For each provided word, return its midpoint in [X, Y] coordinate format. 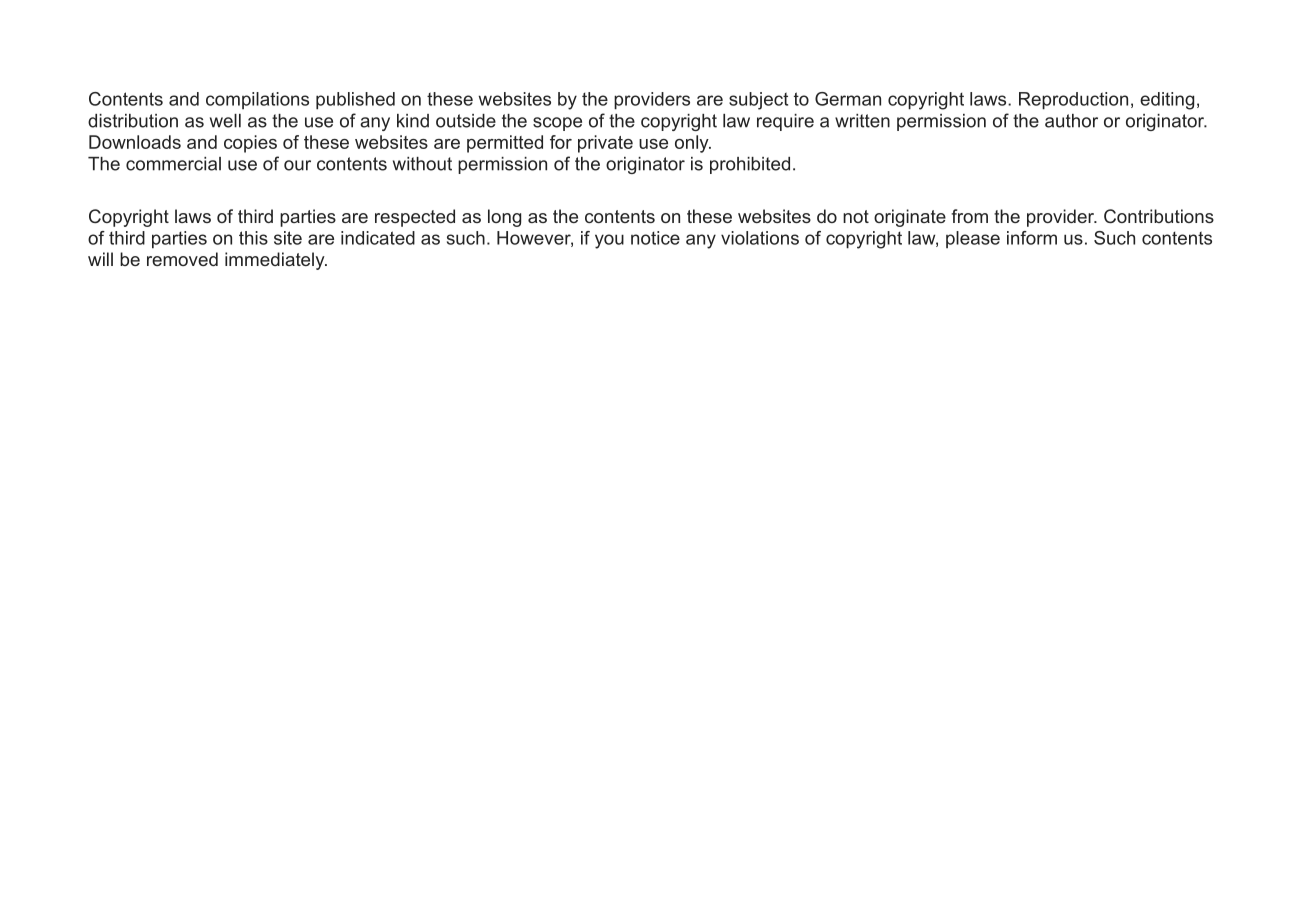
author [1071, 121]
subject [758, 101]
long [504, 218]
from [969, 216]
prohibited [750, 165]
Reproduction [1073, 101]
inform [1032, 238]
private [605, 144]
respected [415, 218]
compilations [257, 100]
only [693, 144]
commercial [173, 164]
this [253, 238]
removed [182, 259]
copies [250, 144]
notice [655, 238]
